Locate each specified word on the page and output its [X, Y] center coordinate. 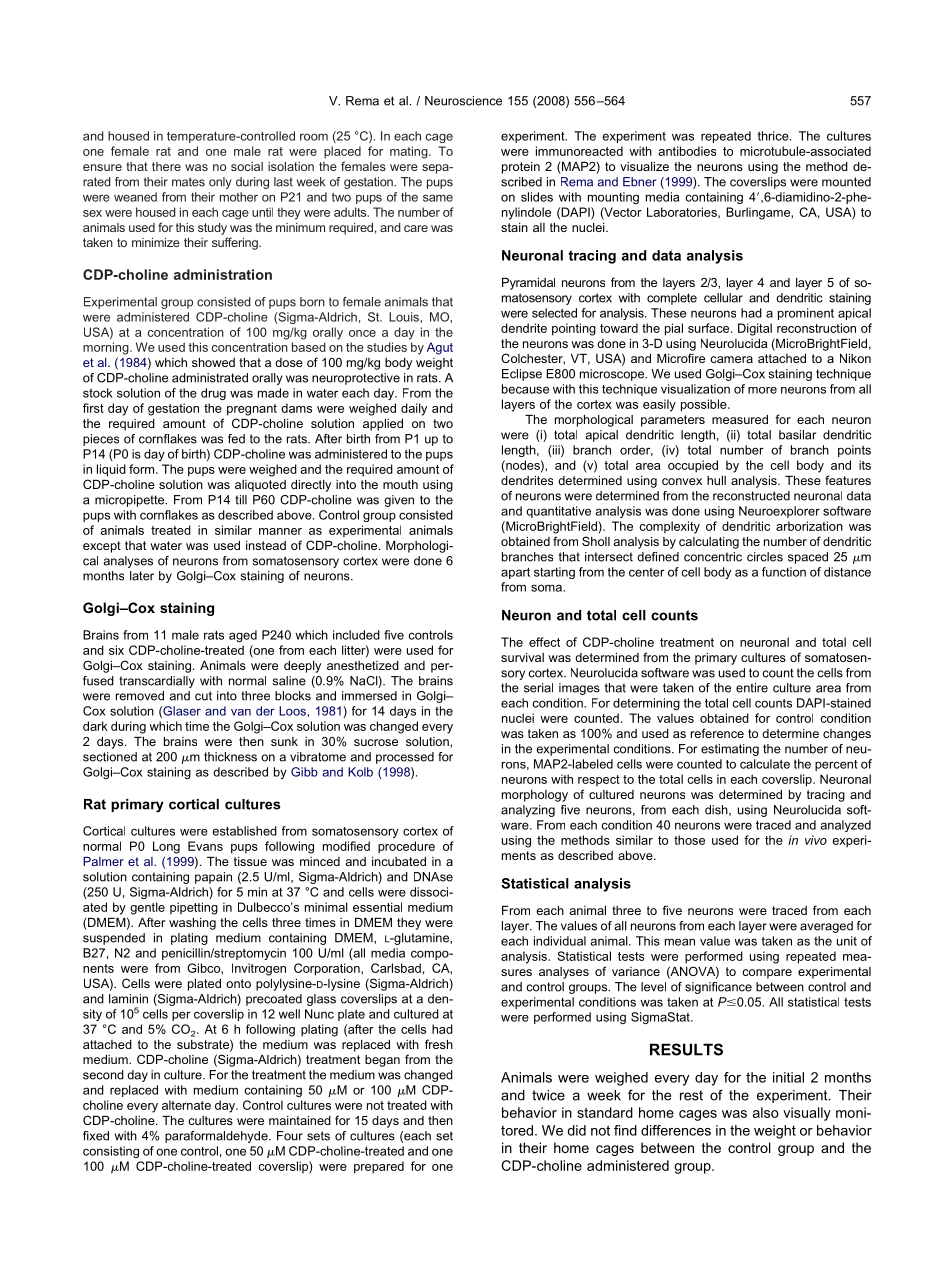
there [166, 166]
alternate [186, 1105]
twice [548, 1095]
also [766, 1112]
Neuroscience [463, 101]
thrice [774, 136]
